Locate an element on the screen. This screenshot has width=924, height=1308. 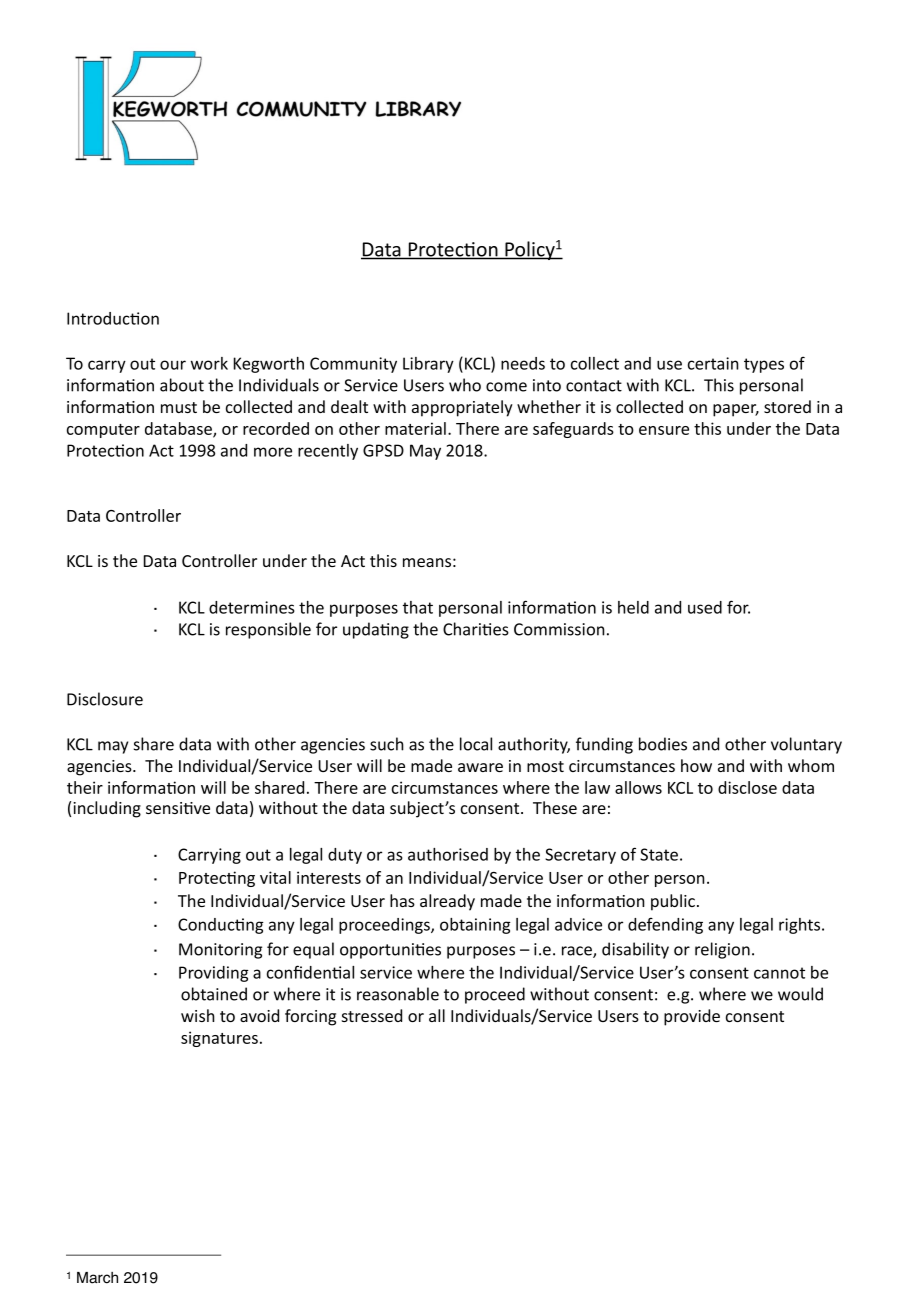
Disclosure is located at coordinates (105, 699).
